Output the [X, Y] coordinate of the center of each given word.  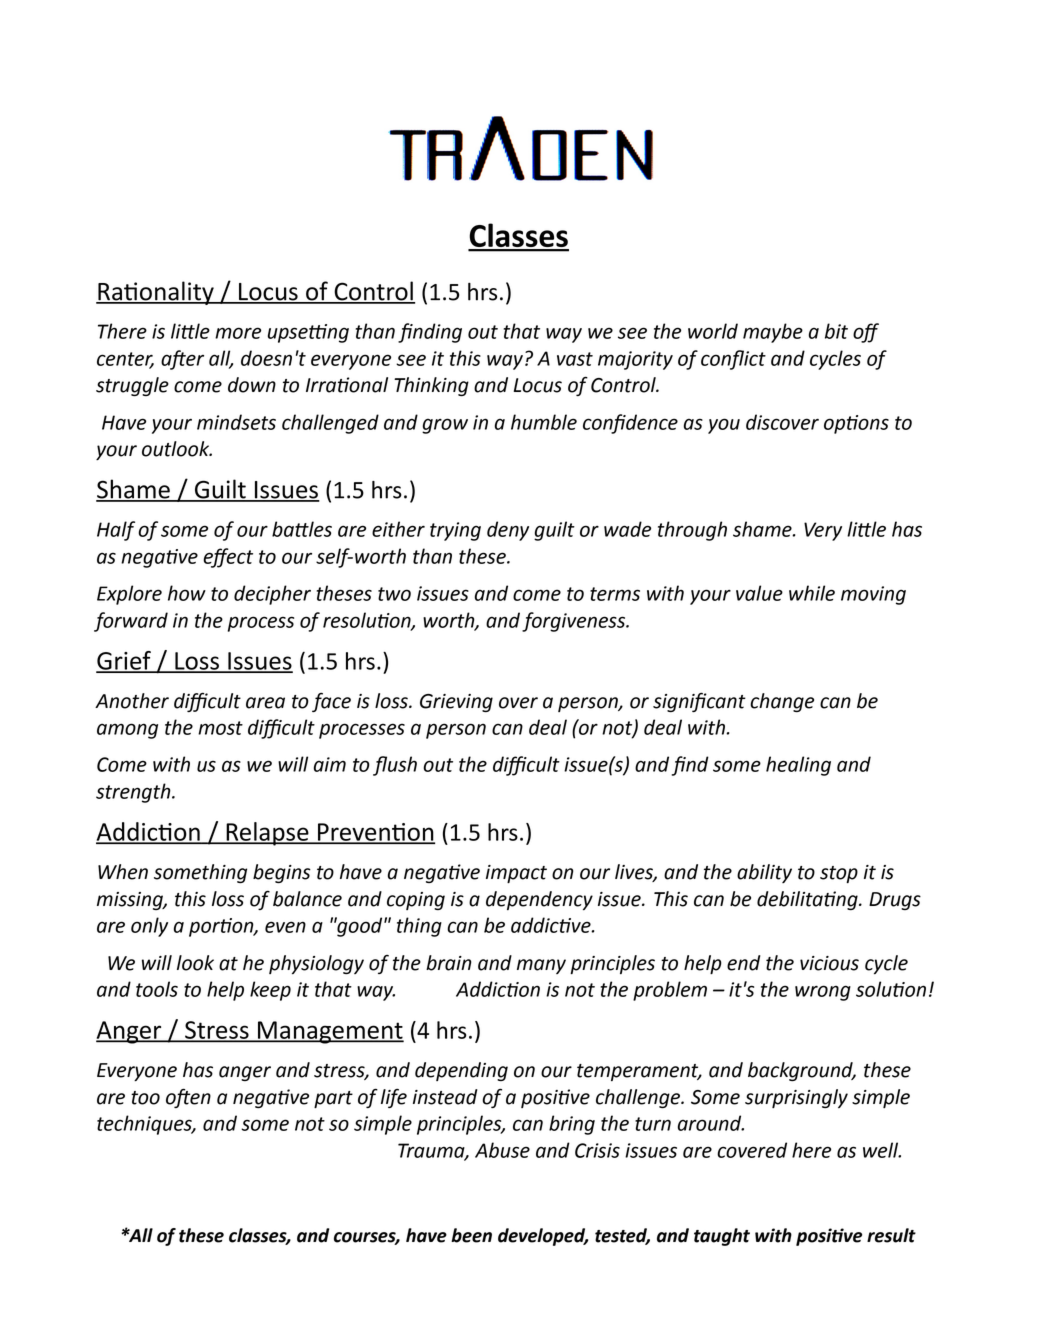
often [188, 1098]
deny [508, 531]
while [812, 593]
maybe [773, 333]
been [471, 1235]
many [541, 966]
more [238, 333]
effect [228, 558]
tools [157, 989]
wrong [823, 993]
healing [798, 766]
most [220, 728]
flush [395, 766]
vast [575, 359]
